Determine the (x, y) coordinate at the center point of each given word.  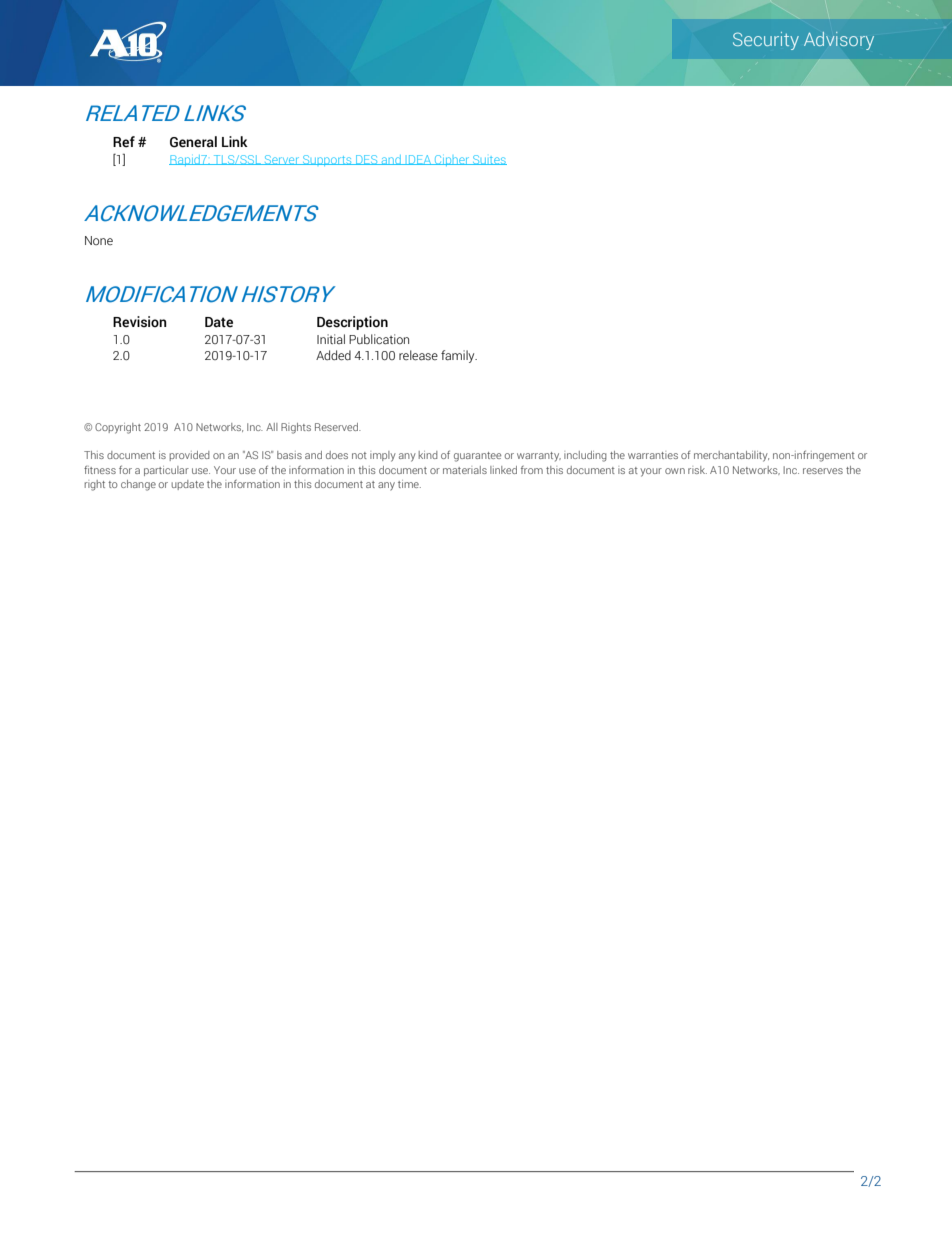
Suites (489, 160)
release (418, 355)
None (99, 240)
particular (166, 471)
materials (465, 470)
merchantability (731, 456)
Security (766, 41)
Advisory (839, 41)
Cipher (452, 160)
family (459, 356)
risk (697, 470)
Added (333, 355)
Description (352, 323)
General (193, 142)
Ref (124, 142)
